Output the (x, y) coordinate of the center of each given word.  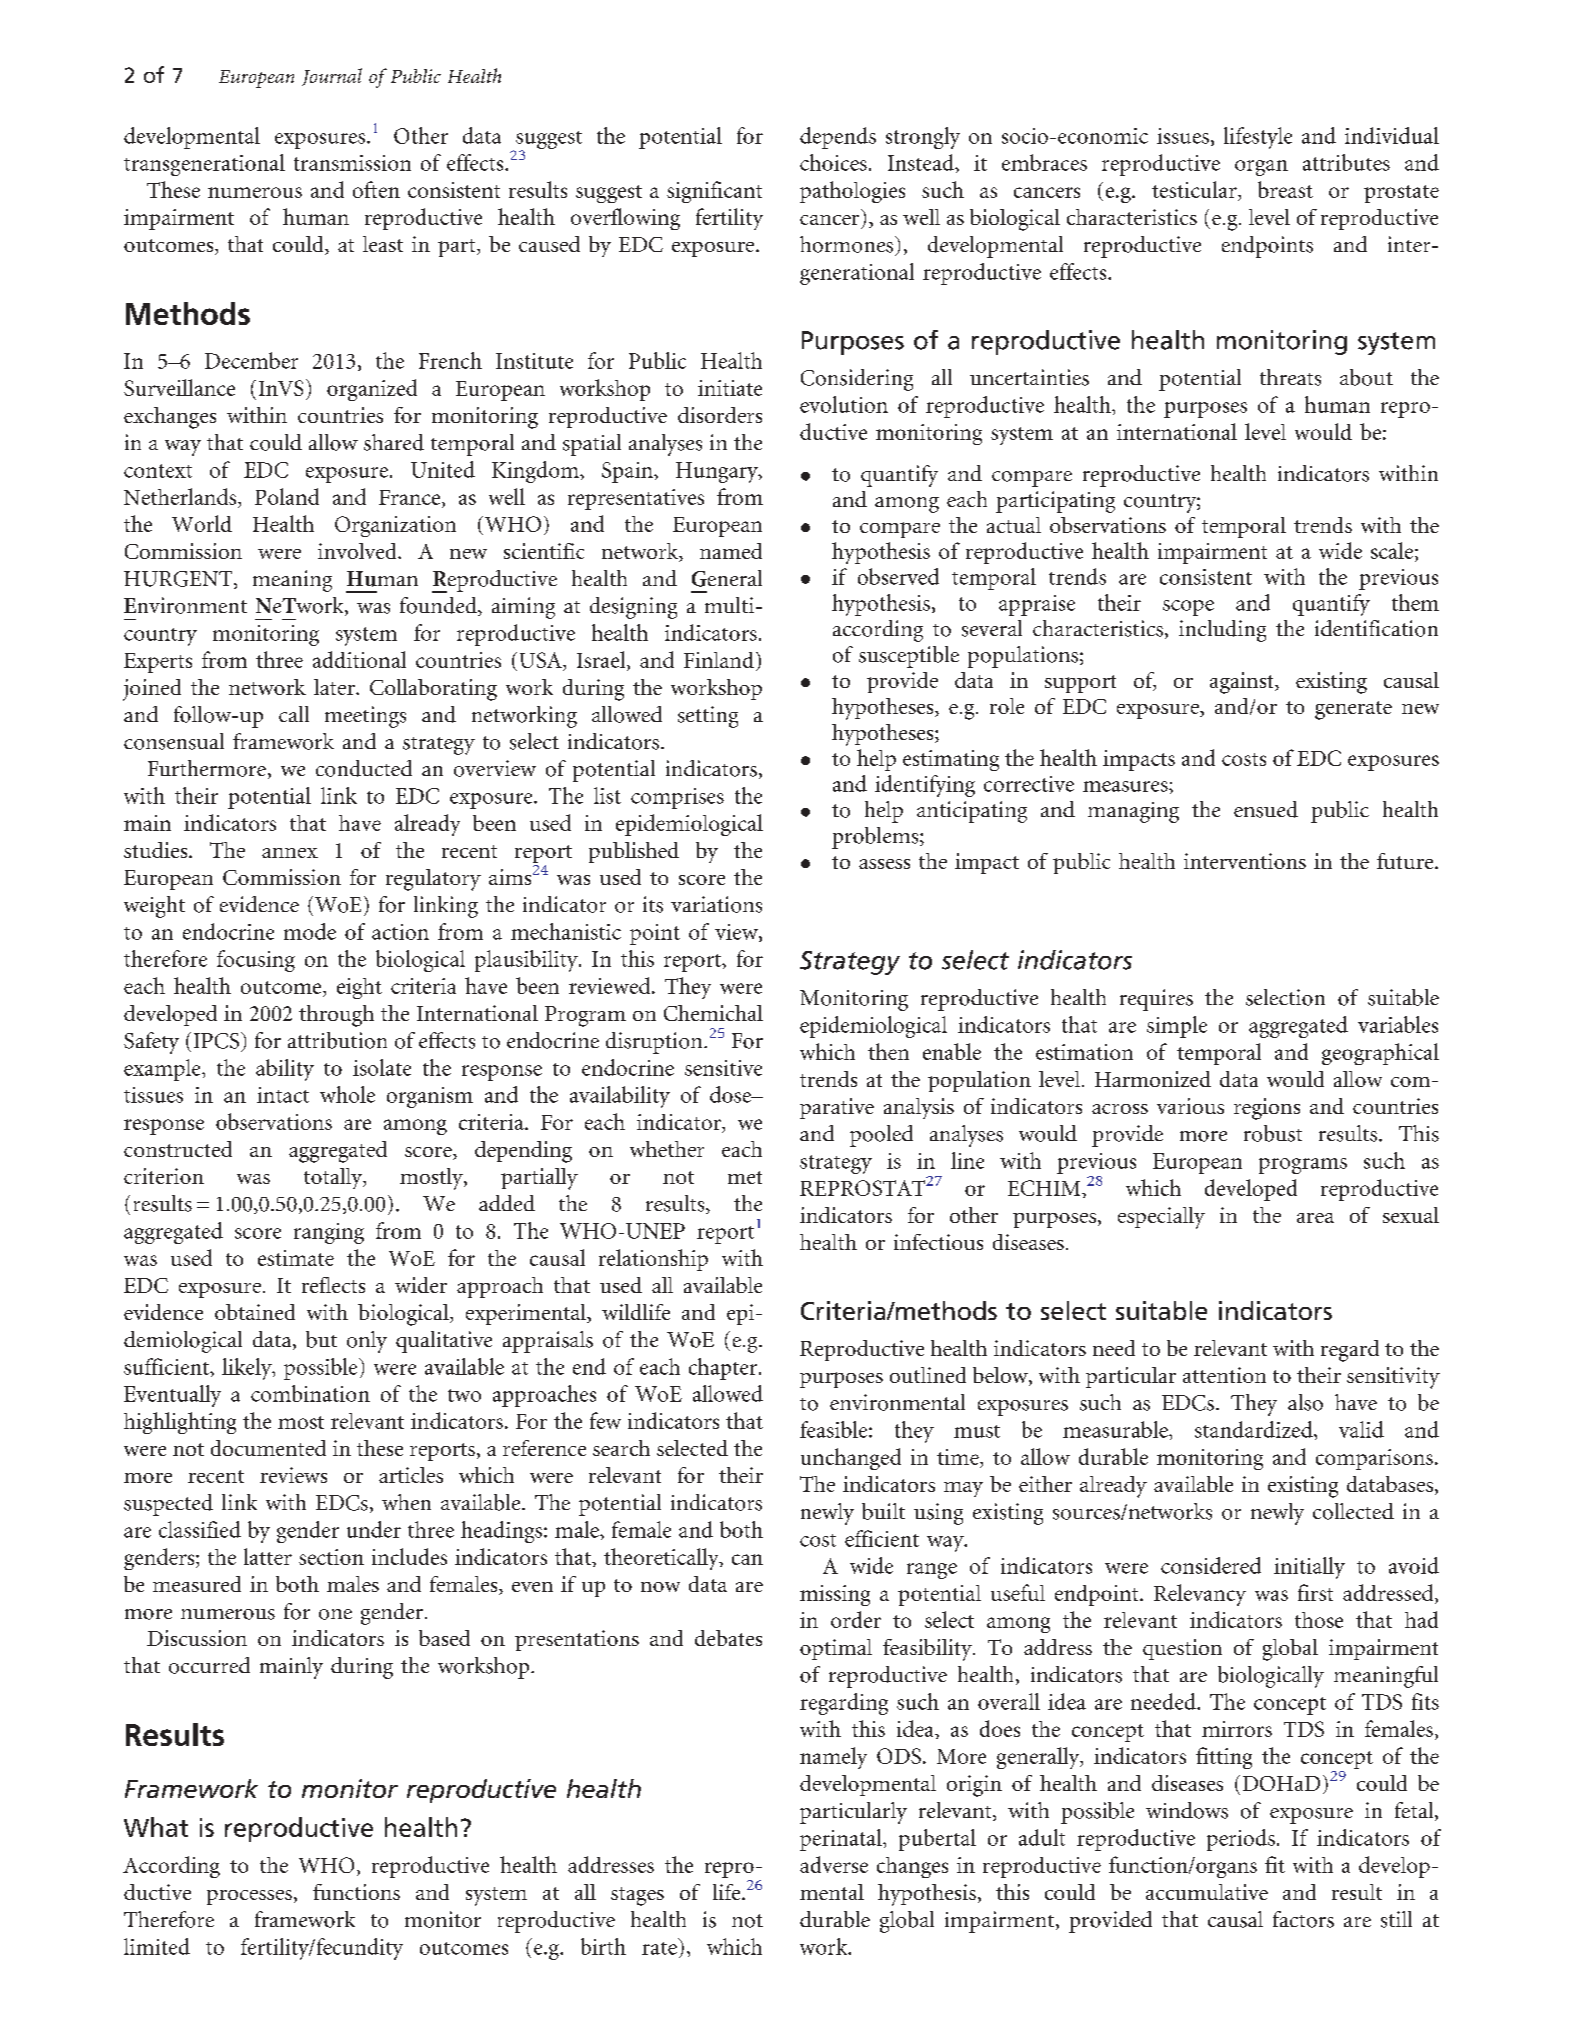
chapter (724, 1369)
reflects (333, 1285)
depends (838, 138)
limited (157, 1946)
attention (1224, 1375)
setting (708, 717)
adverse (834, 1864)
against (1243, 683)
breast (1285, 189)
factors (1303, 1919)
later (335, 687)
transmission (352, 163)
